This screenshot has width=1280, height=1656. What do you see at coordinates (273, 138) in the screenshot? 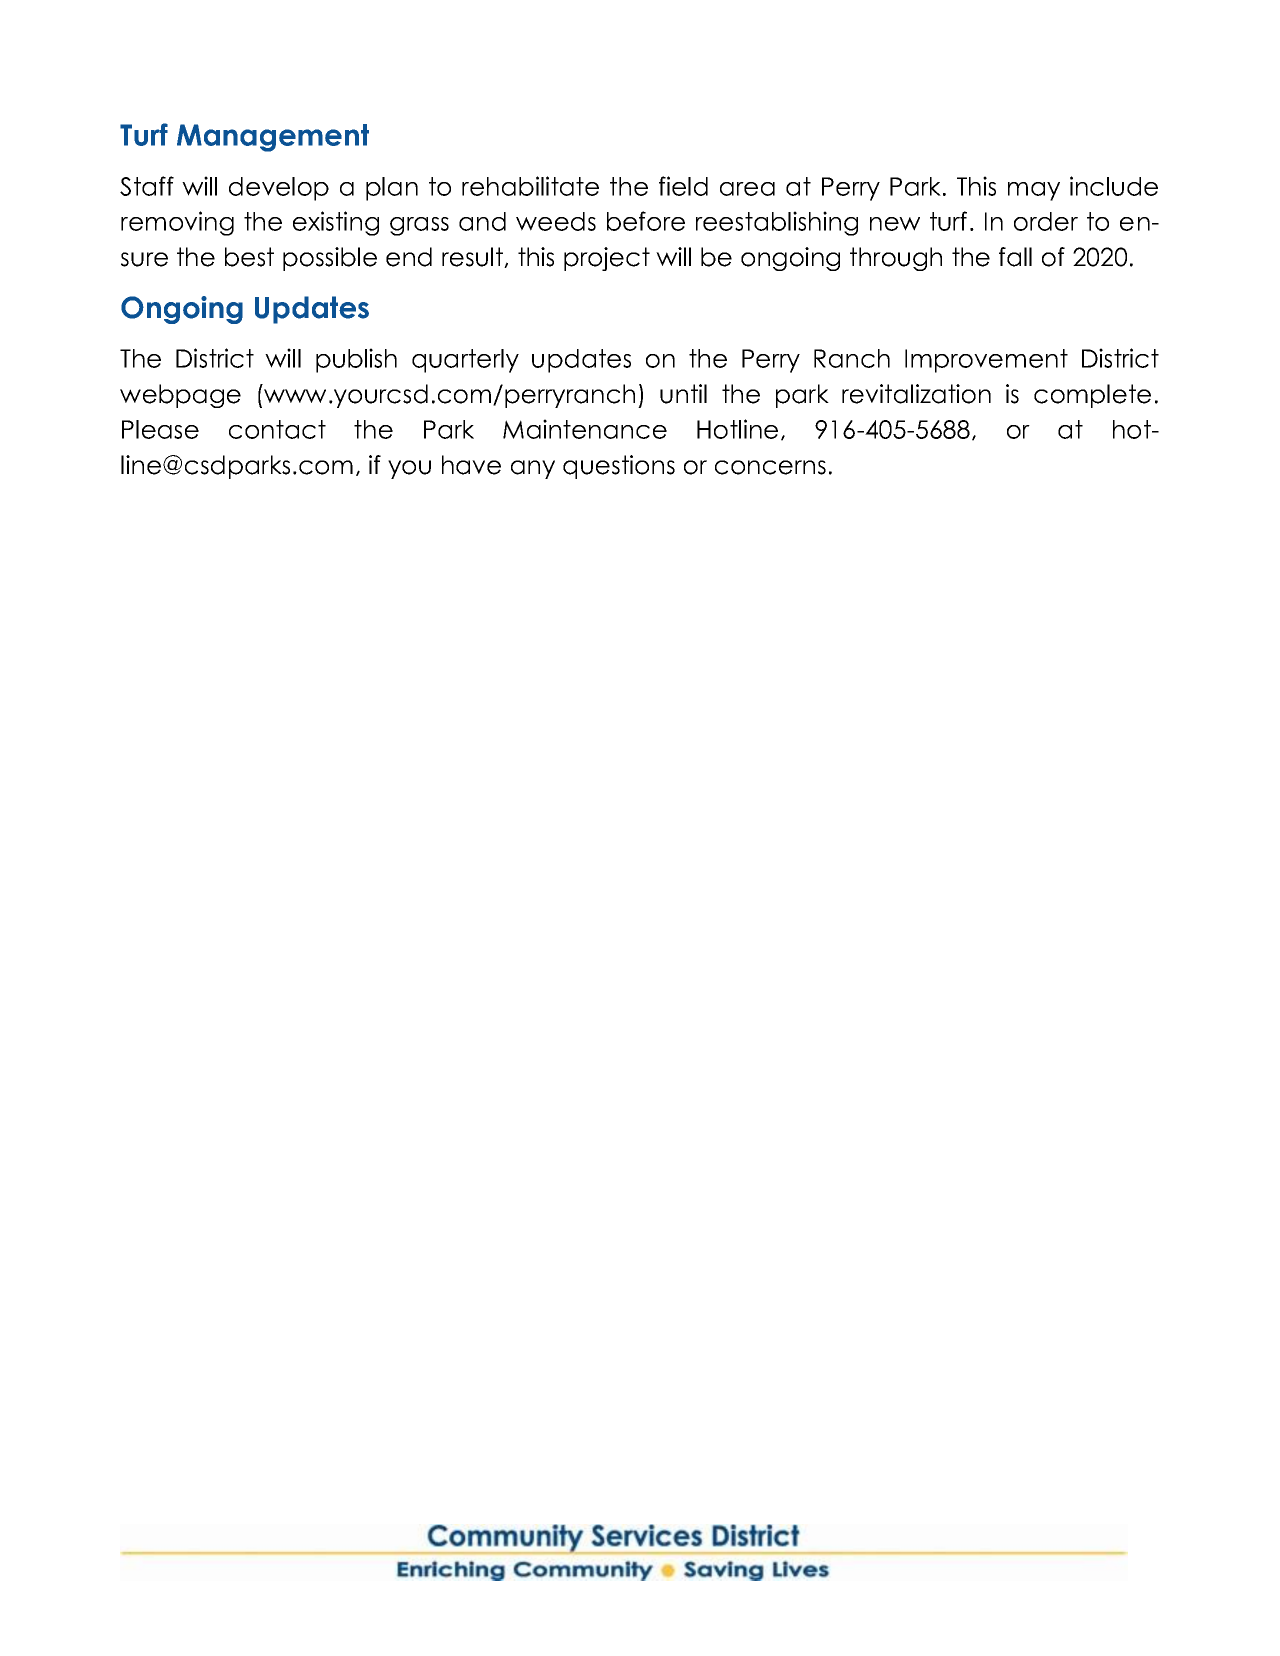
I see `Management` at bounding box center [273, 138].
